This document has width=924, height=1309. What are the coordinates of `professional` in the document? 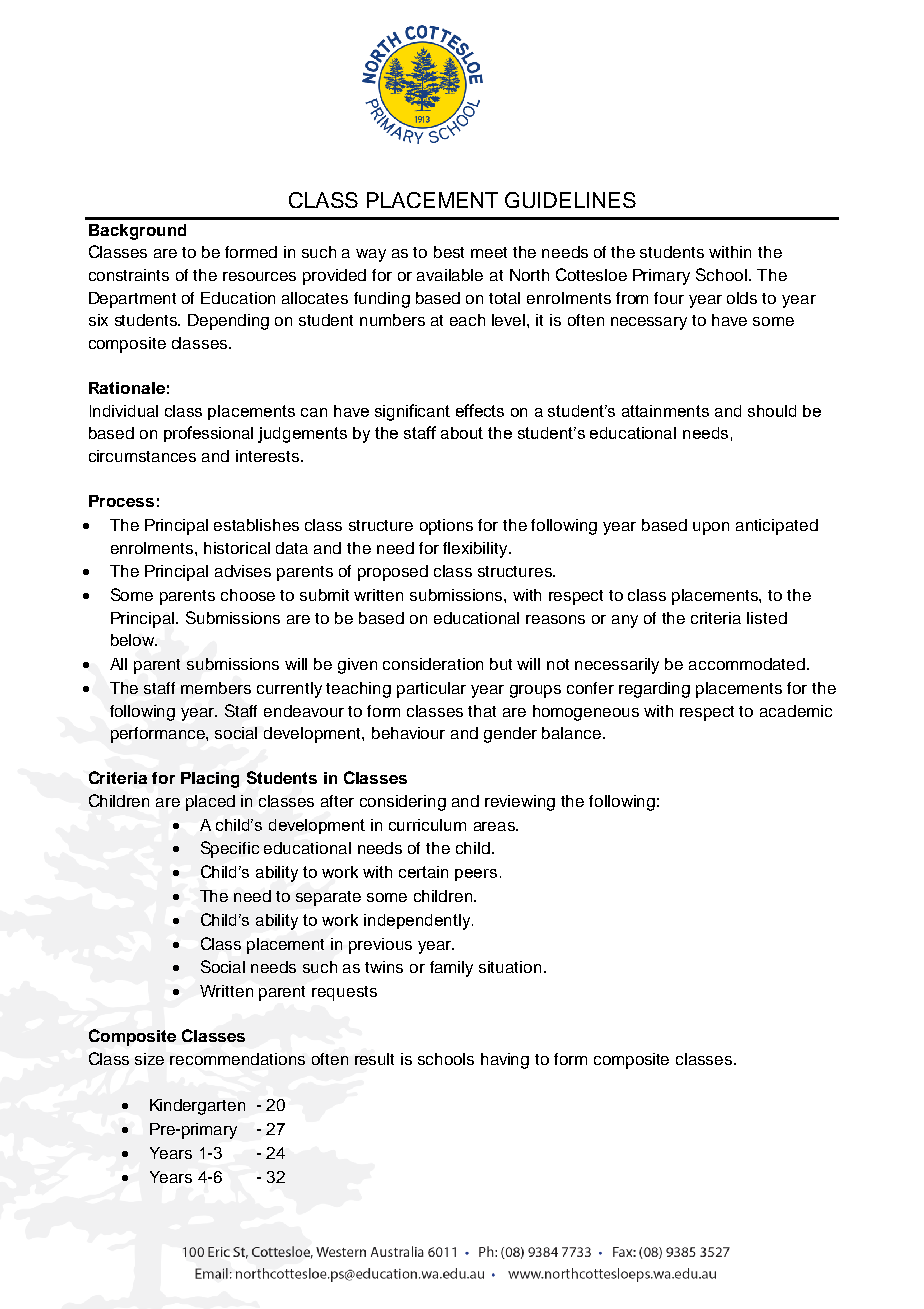 It's located at (208, 434).
